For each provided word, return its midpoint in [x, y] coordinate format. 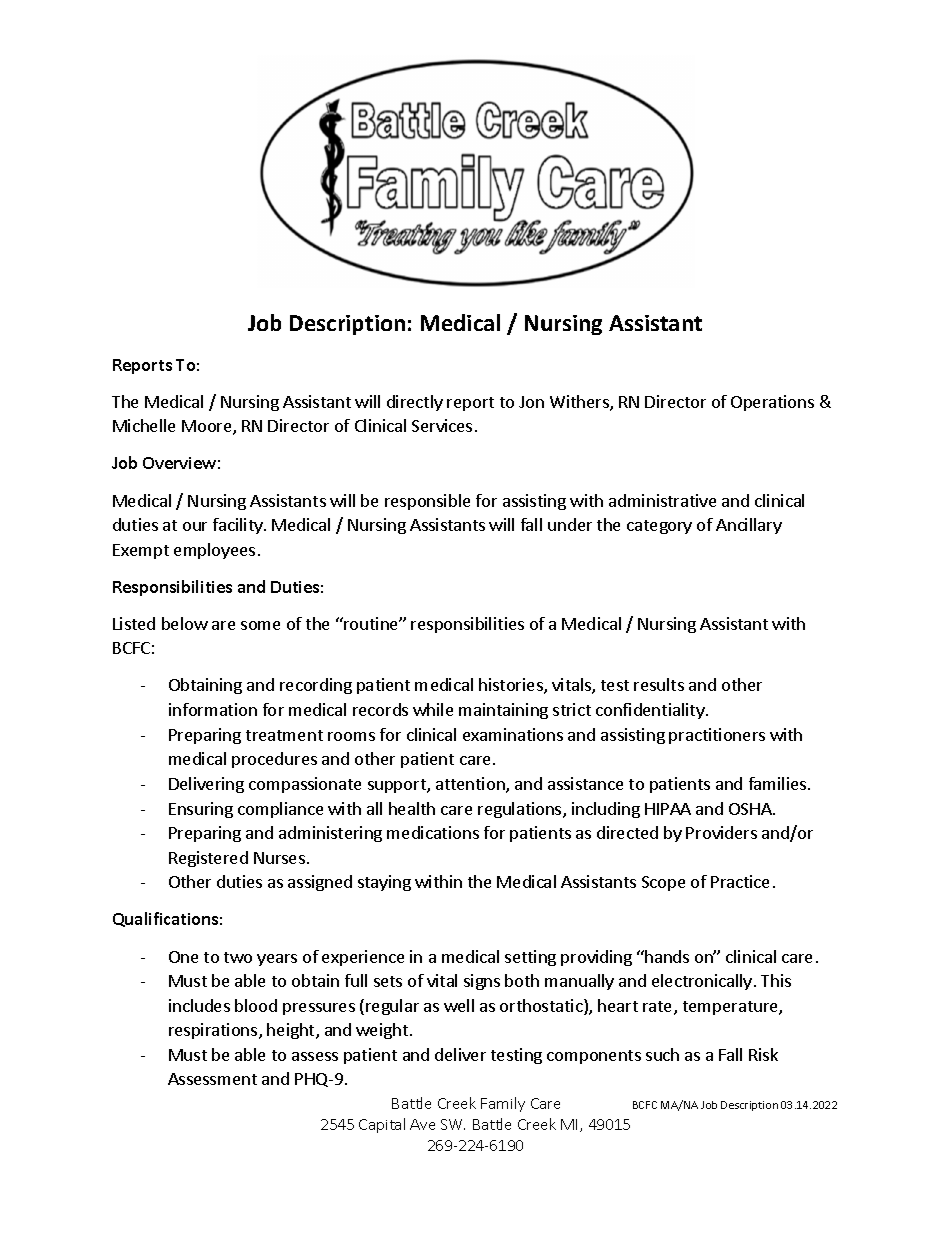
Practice [740, 881]
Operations [772, 403]
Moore [208, 427]
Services [442, 425]
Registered [208, 859]
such [662, 1054]
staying [384, 883]
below [185, 623]
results [659, 684]
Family [503, 1104]
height [292, 1031]
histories [512, 686]
